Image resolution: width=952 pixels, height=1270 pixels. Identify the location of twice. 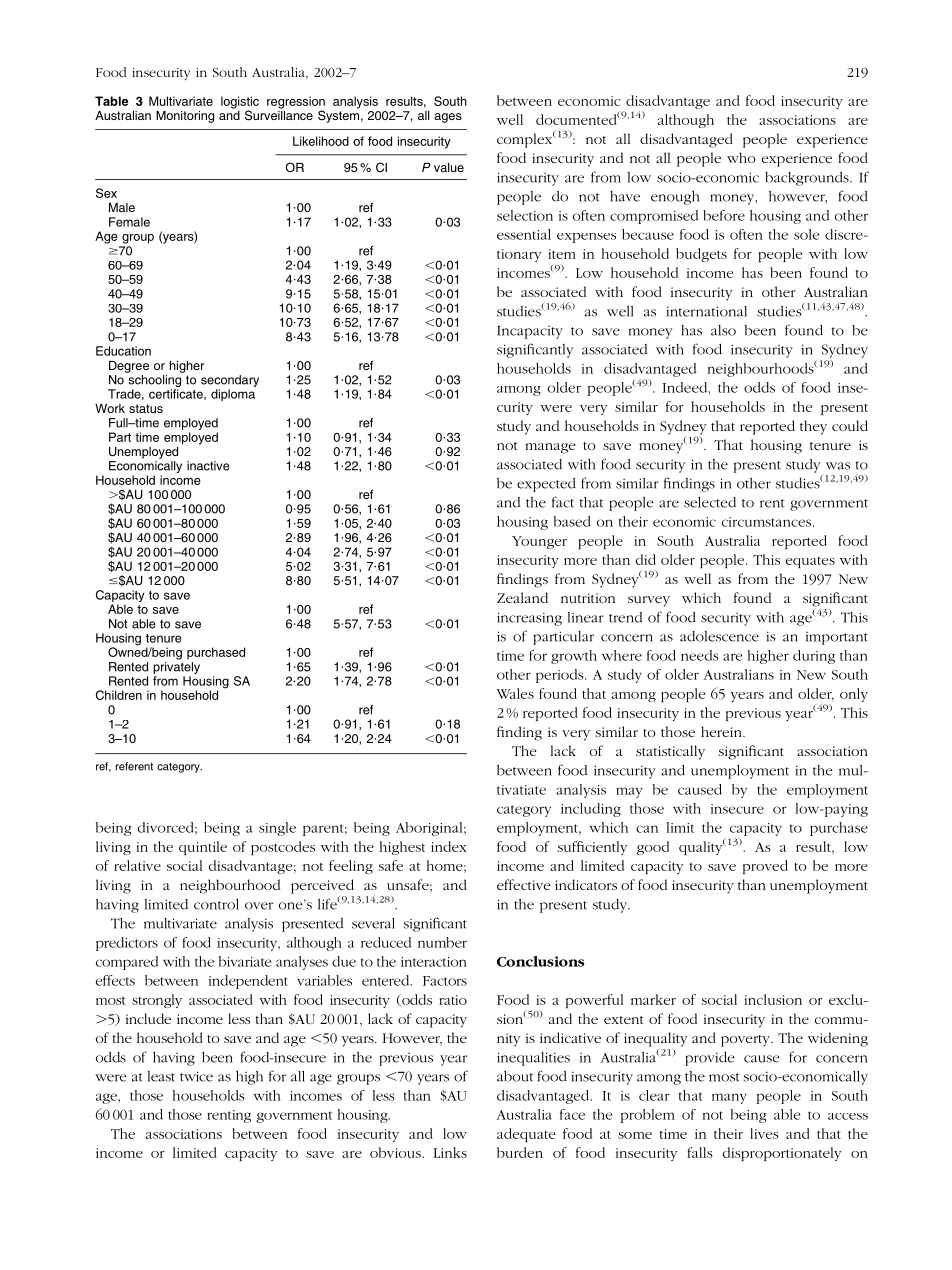
(196, 1076).
